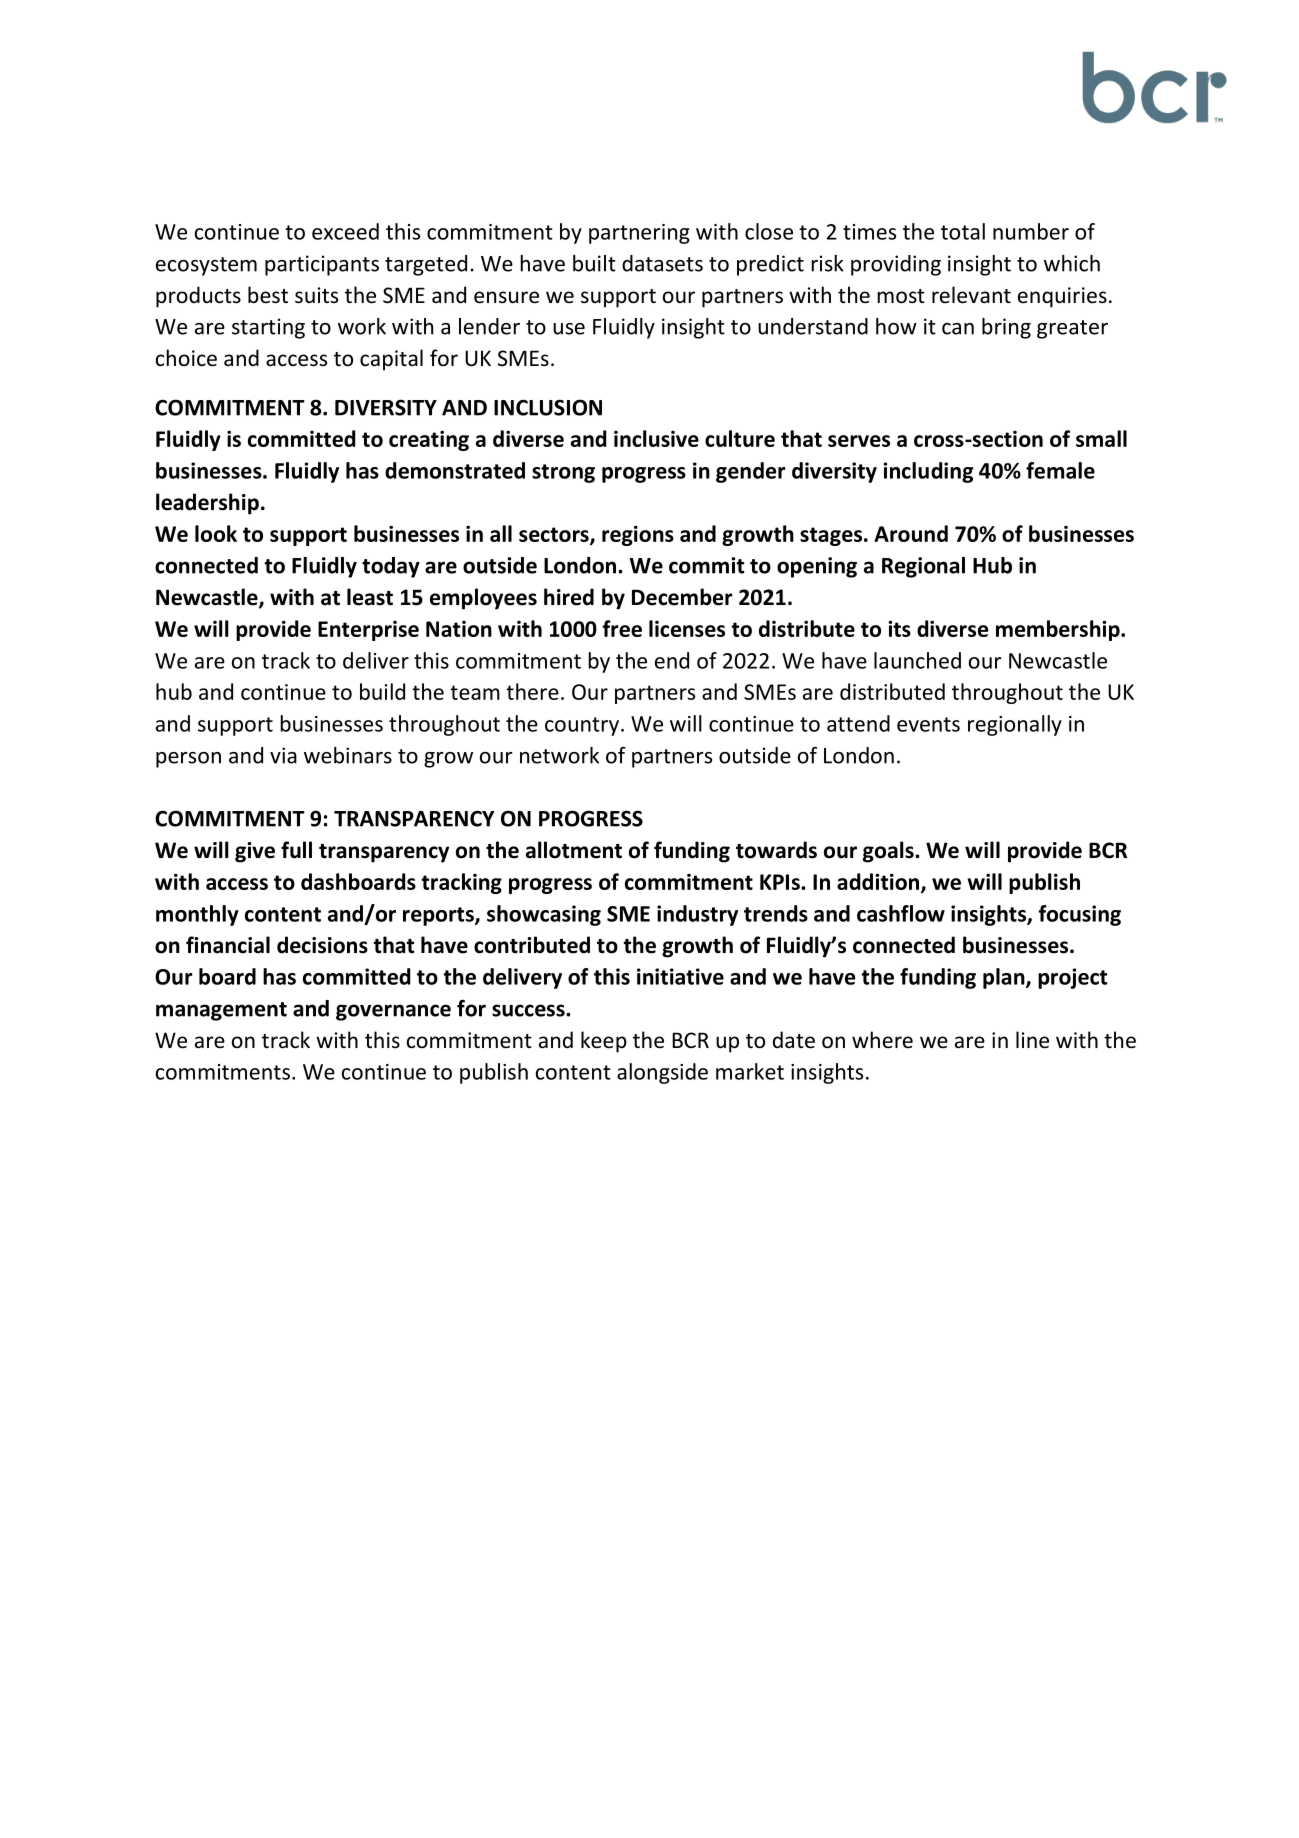  What do you see at coordinates (604, 1042) in the screenshot?
I see `keep` at bounding box center [604, 1042].
